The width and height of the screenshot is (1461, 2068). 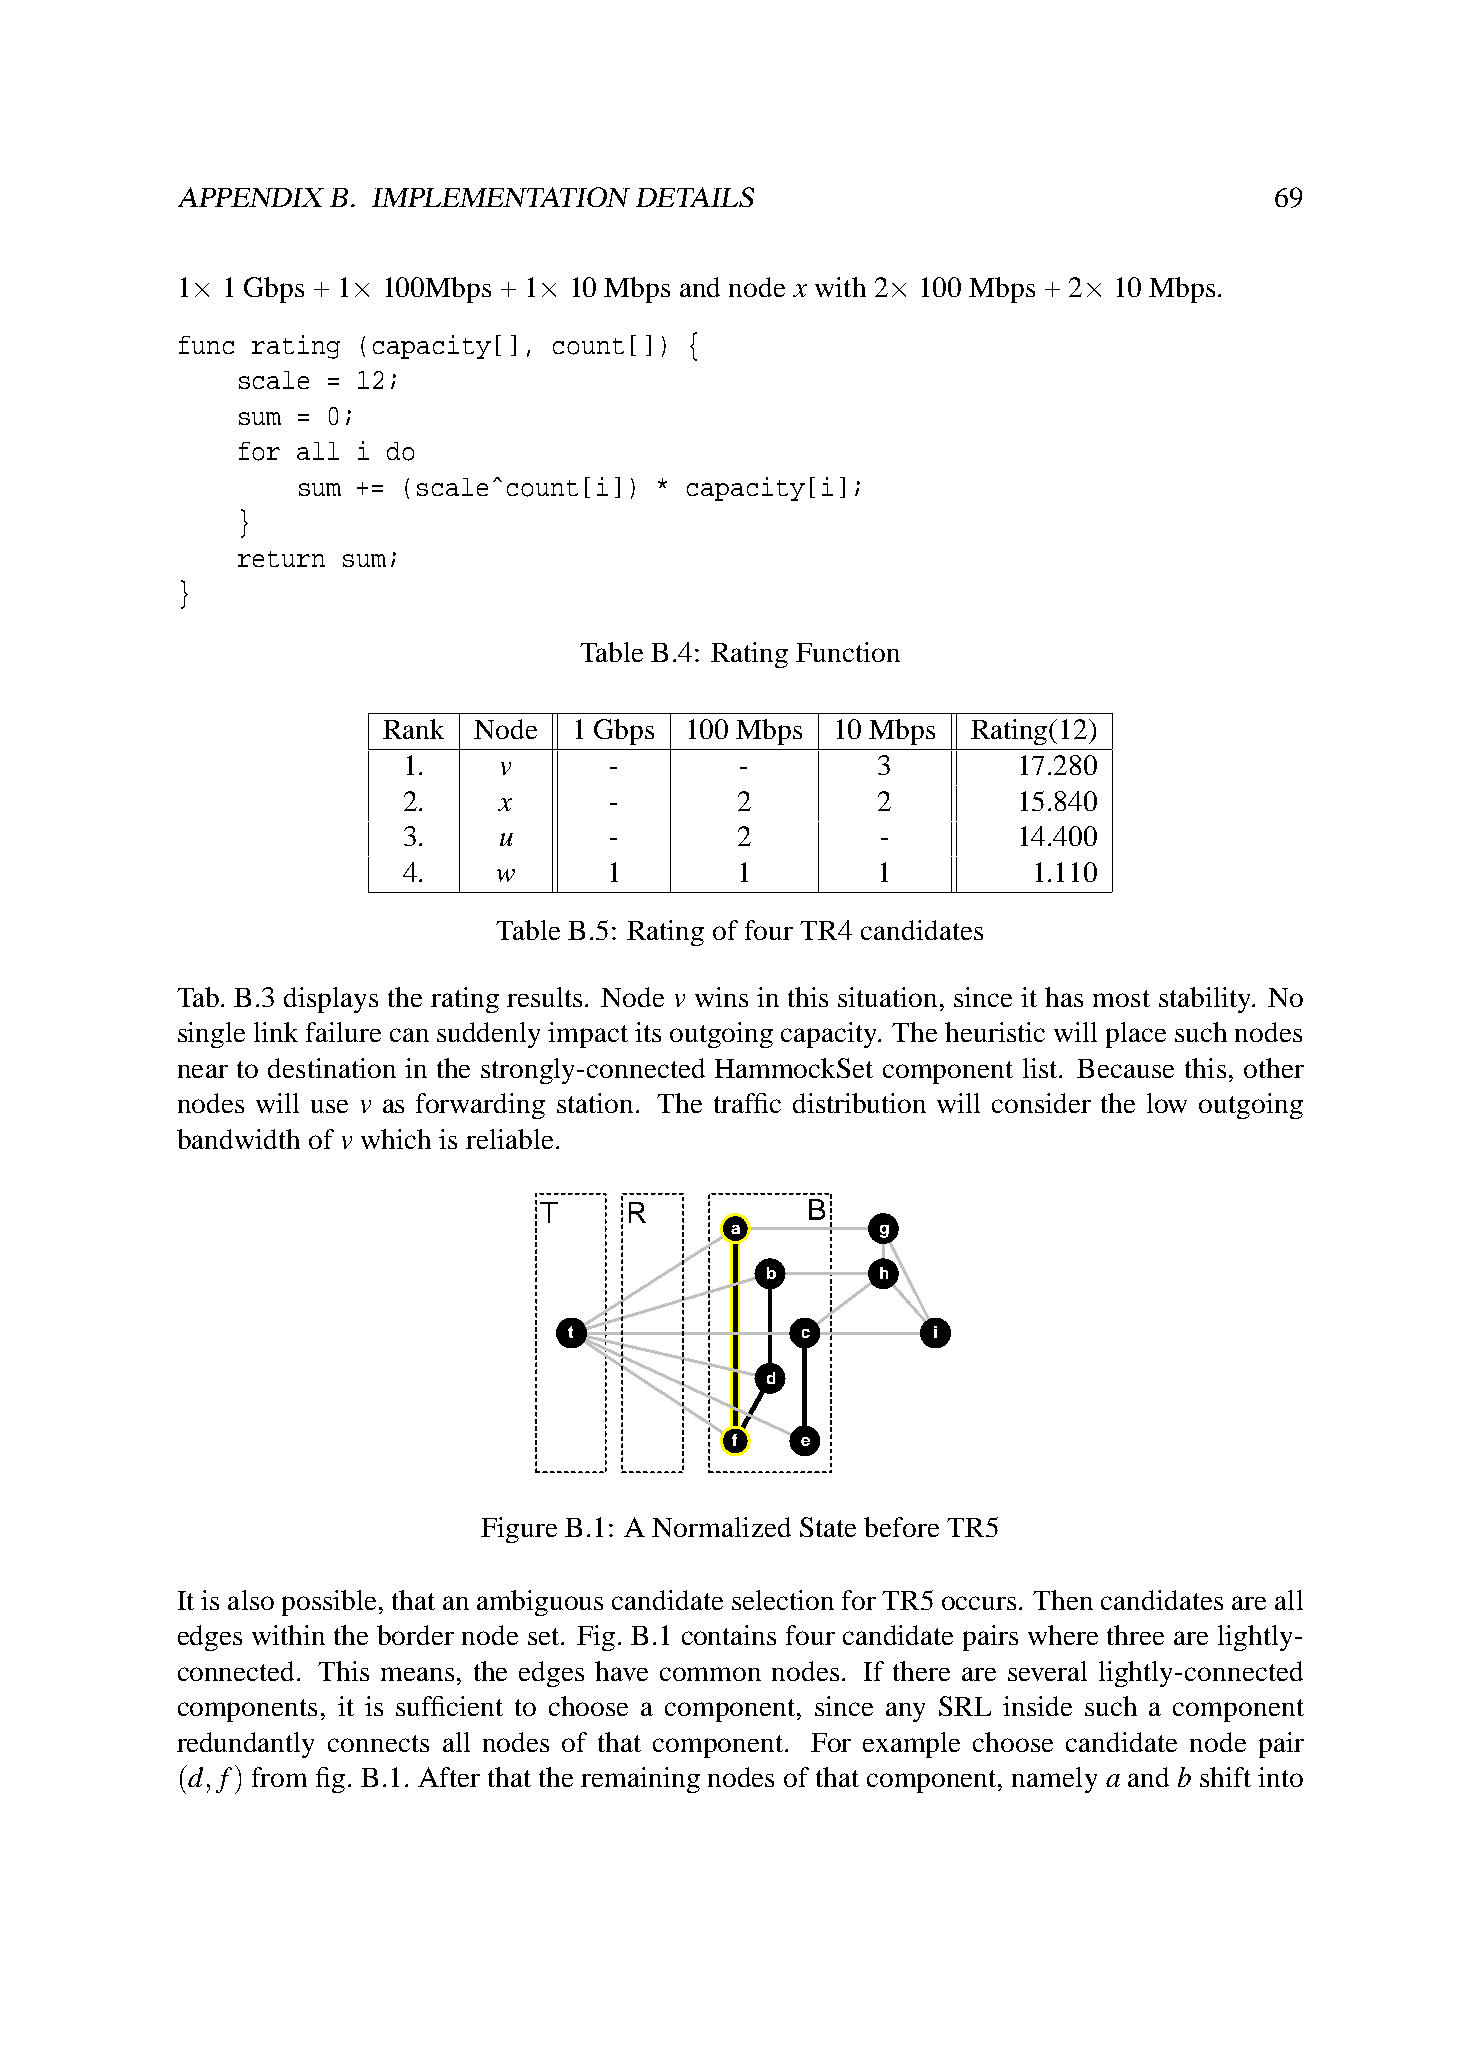 I want to click on Figure, so click(x=519, y=1530).
